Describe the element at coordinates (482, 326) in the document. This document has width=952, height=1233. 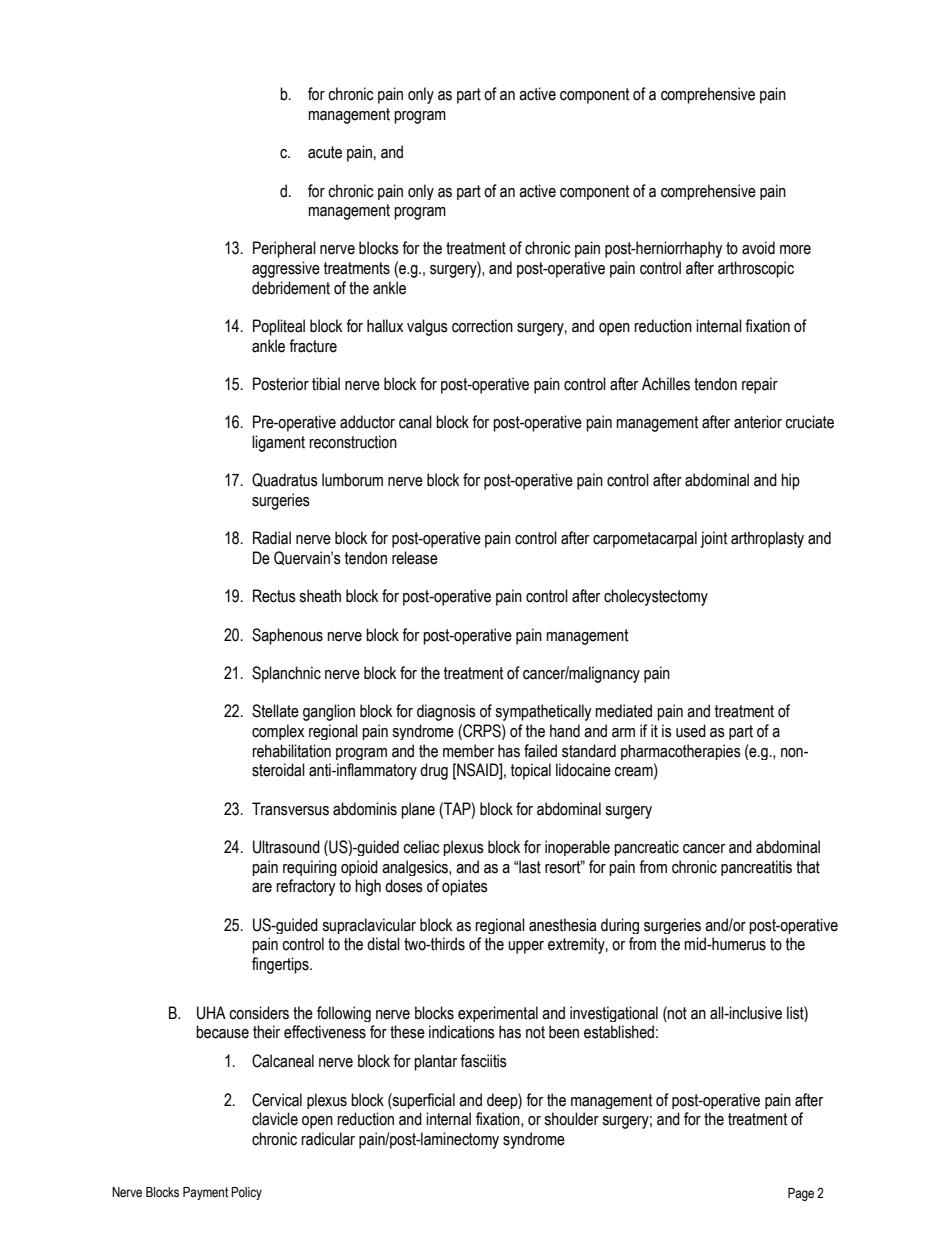
I see `correction` at that location.
